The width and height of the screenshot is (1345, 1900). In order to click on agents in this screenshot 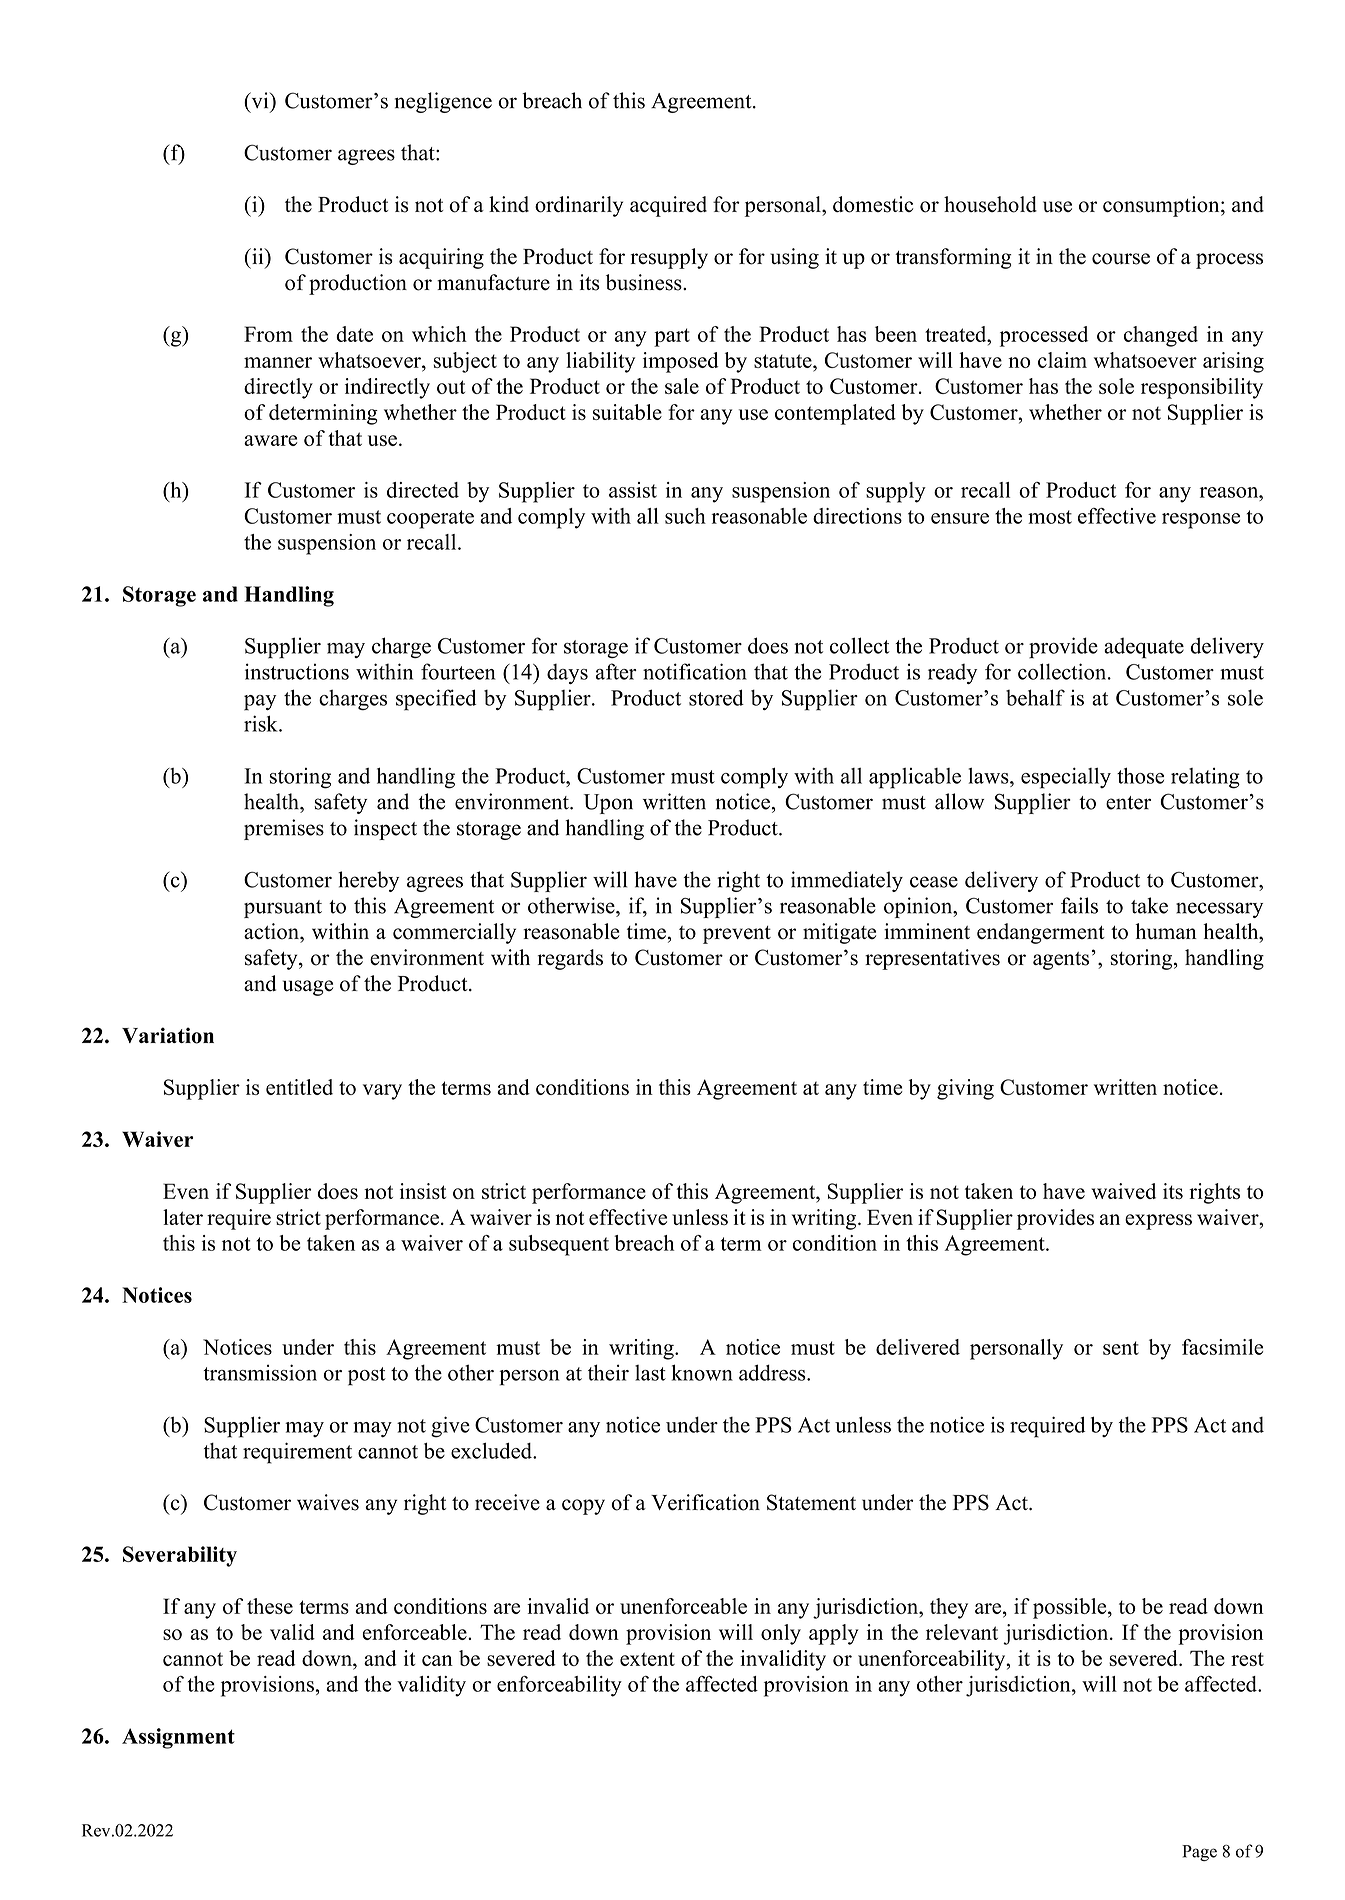, I will do `click(1061, 961)`.
